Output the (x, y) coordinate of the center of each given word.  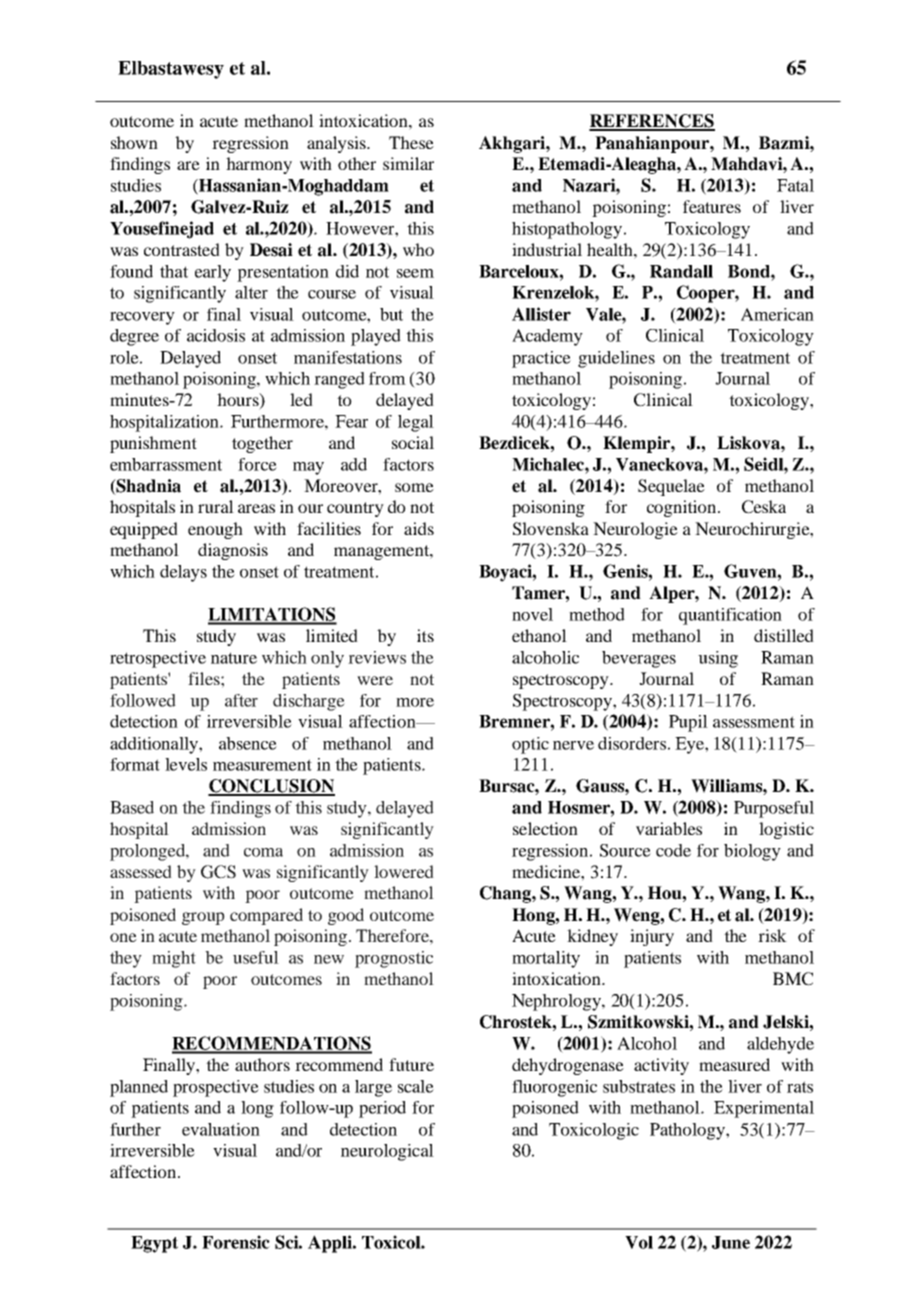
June (731, 1242)
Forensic (236, 1242)
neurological (387, 1152)
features (712, 206)
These (411, 142)
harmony (259, 165)
